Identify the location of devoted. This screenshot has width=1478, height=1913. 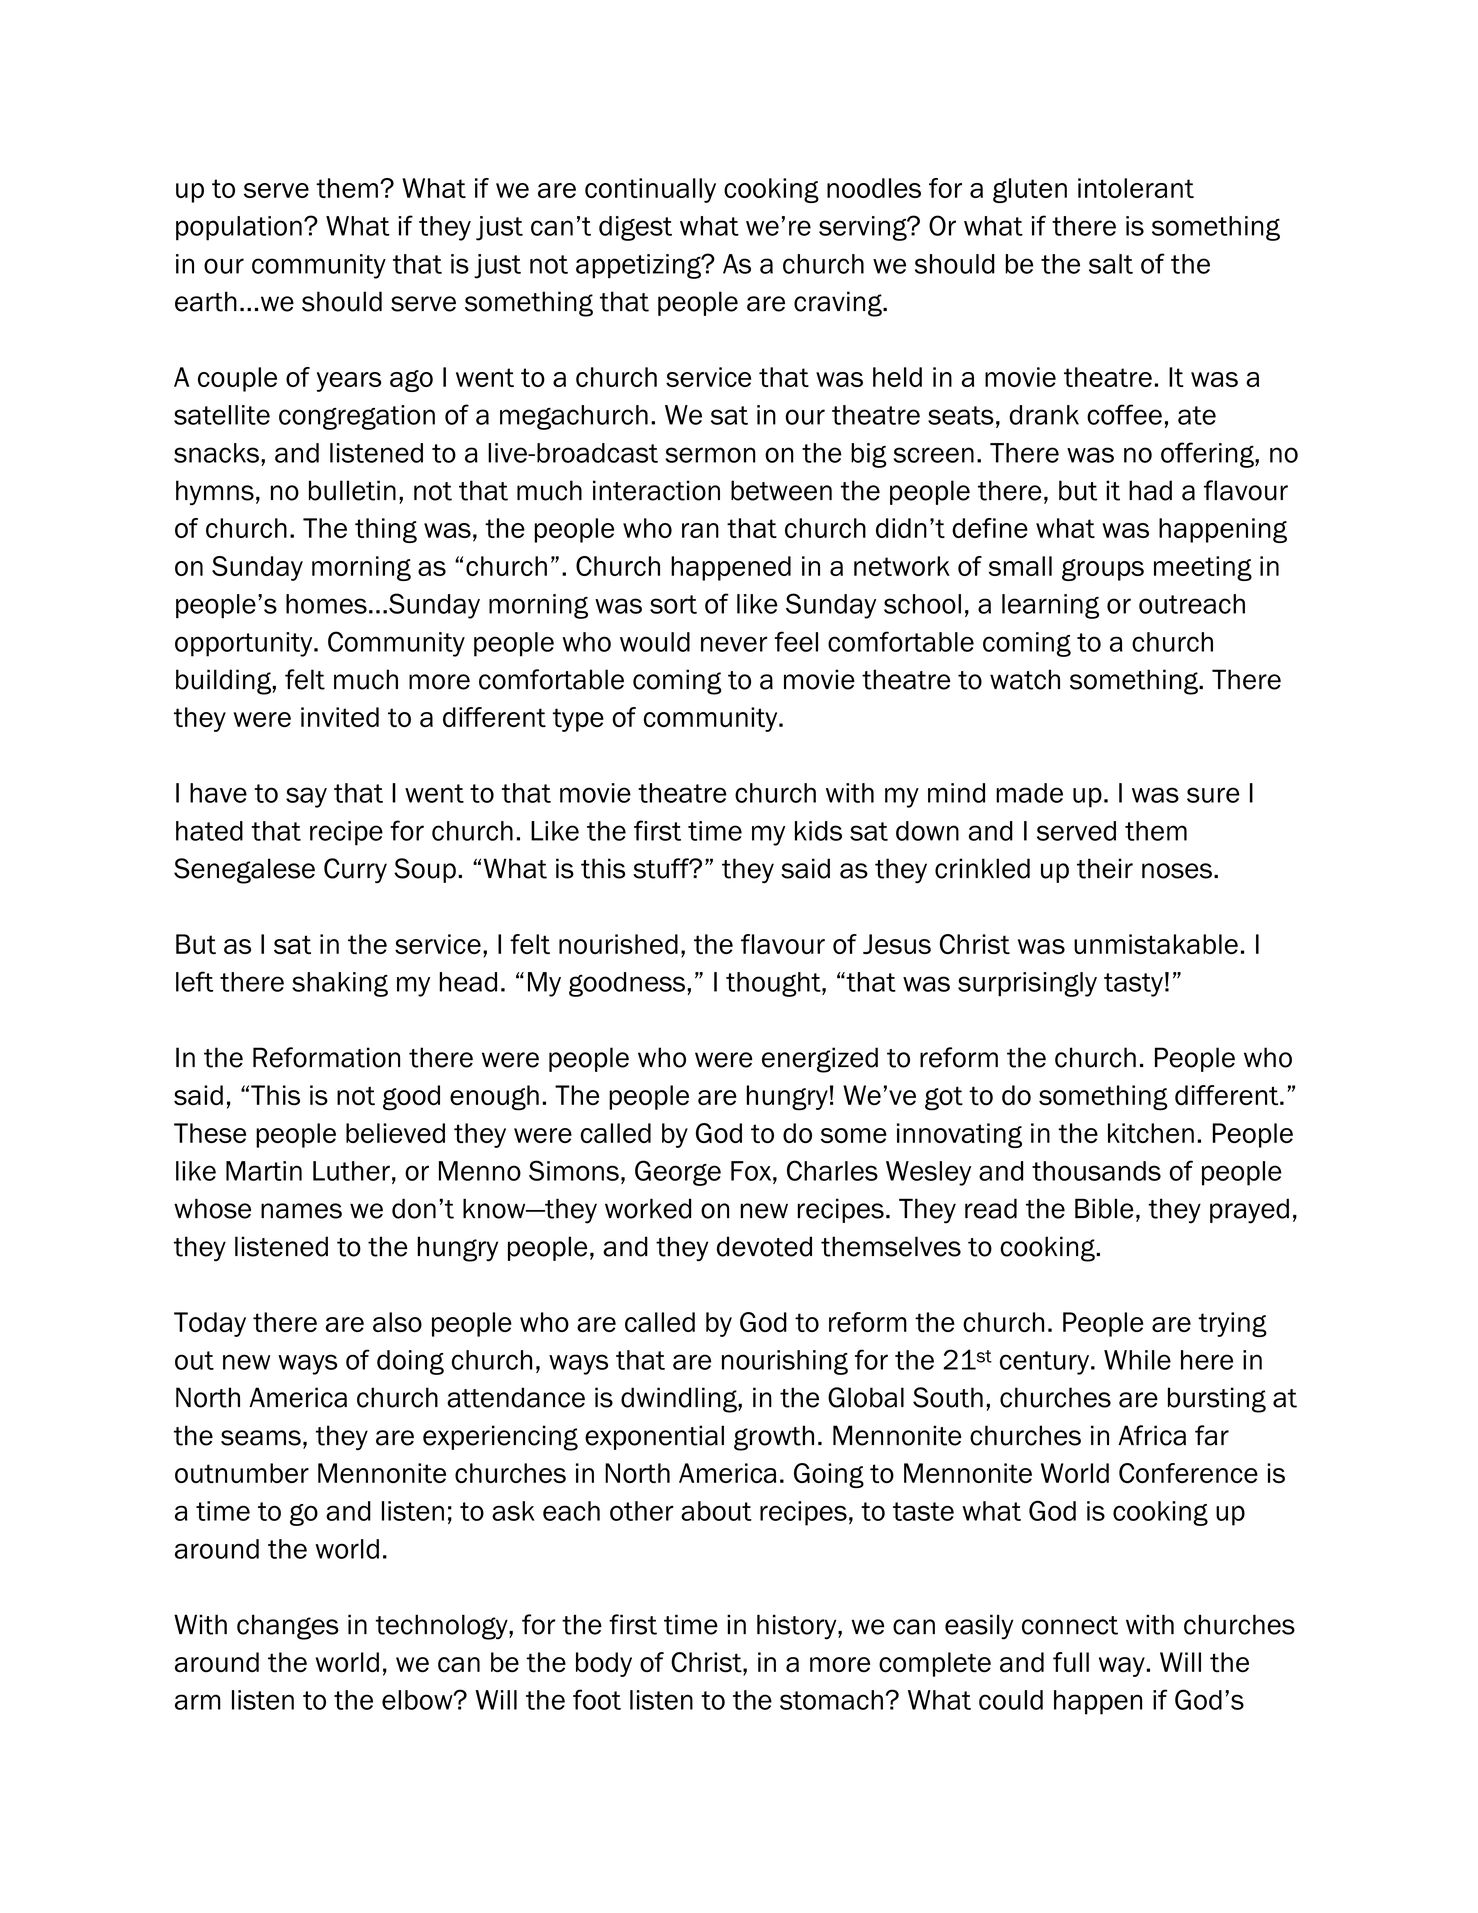
(764, 1246).
